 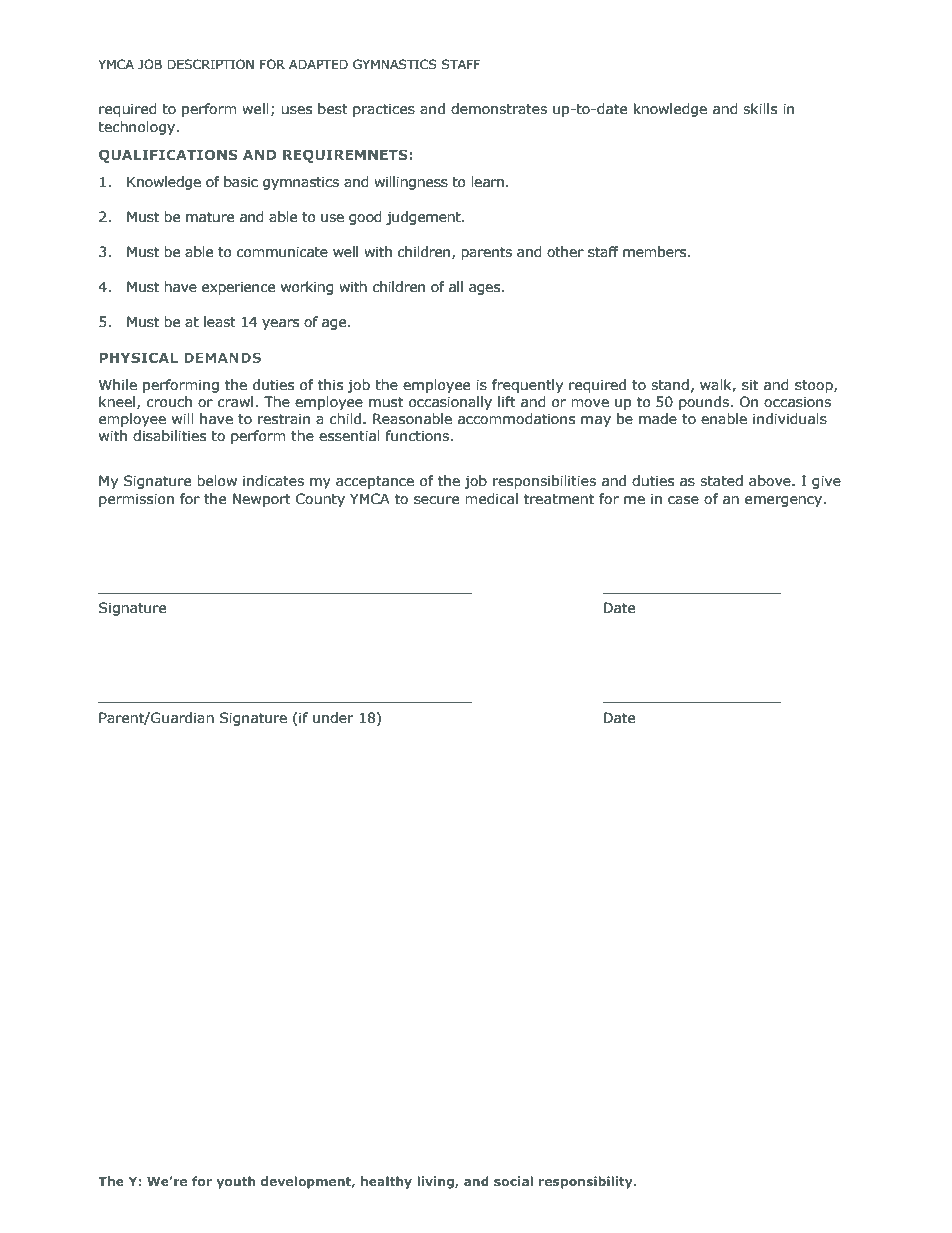 What do you see at coordinates (513, 1181) in the screenshot?
I see `social` at bounding box center [513, 1181].
